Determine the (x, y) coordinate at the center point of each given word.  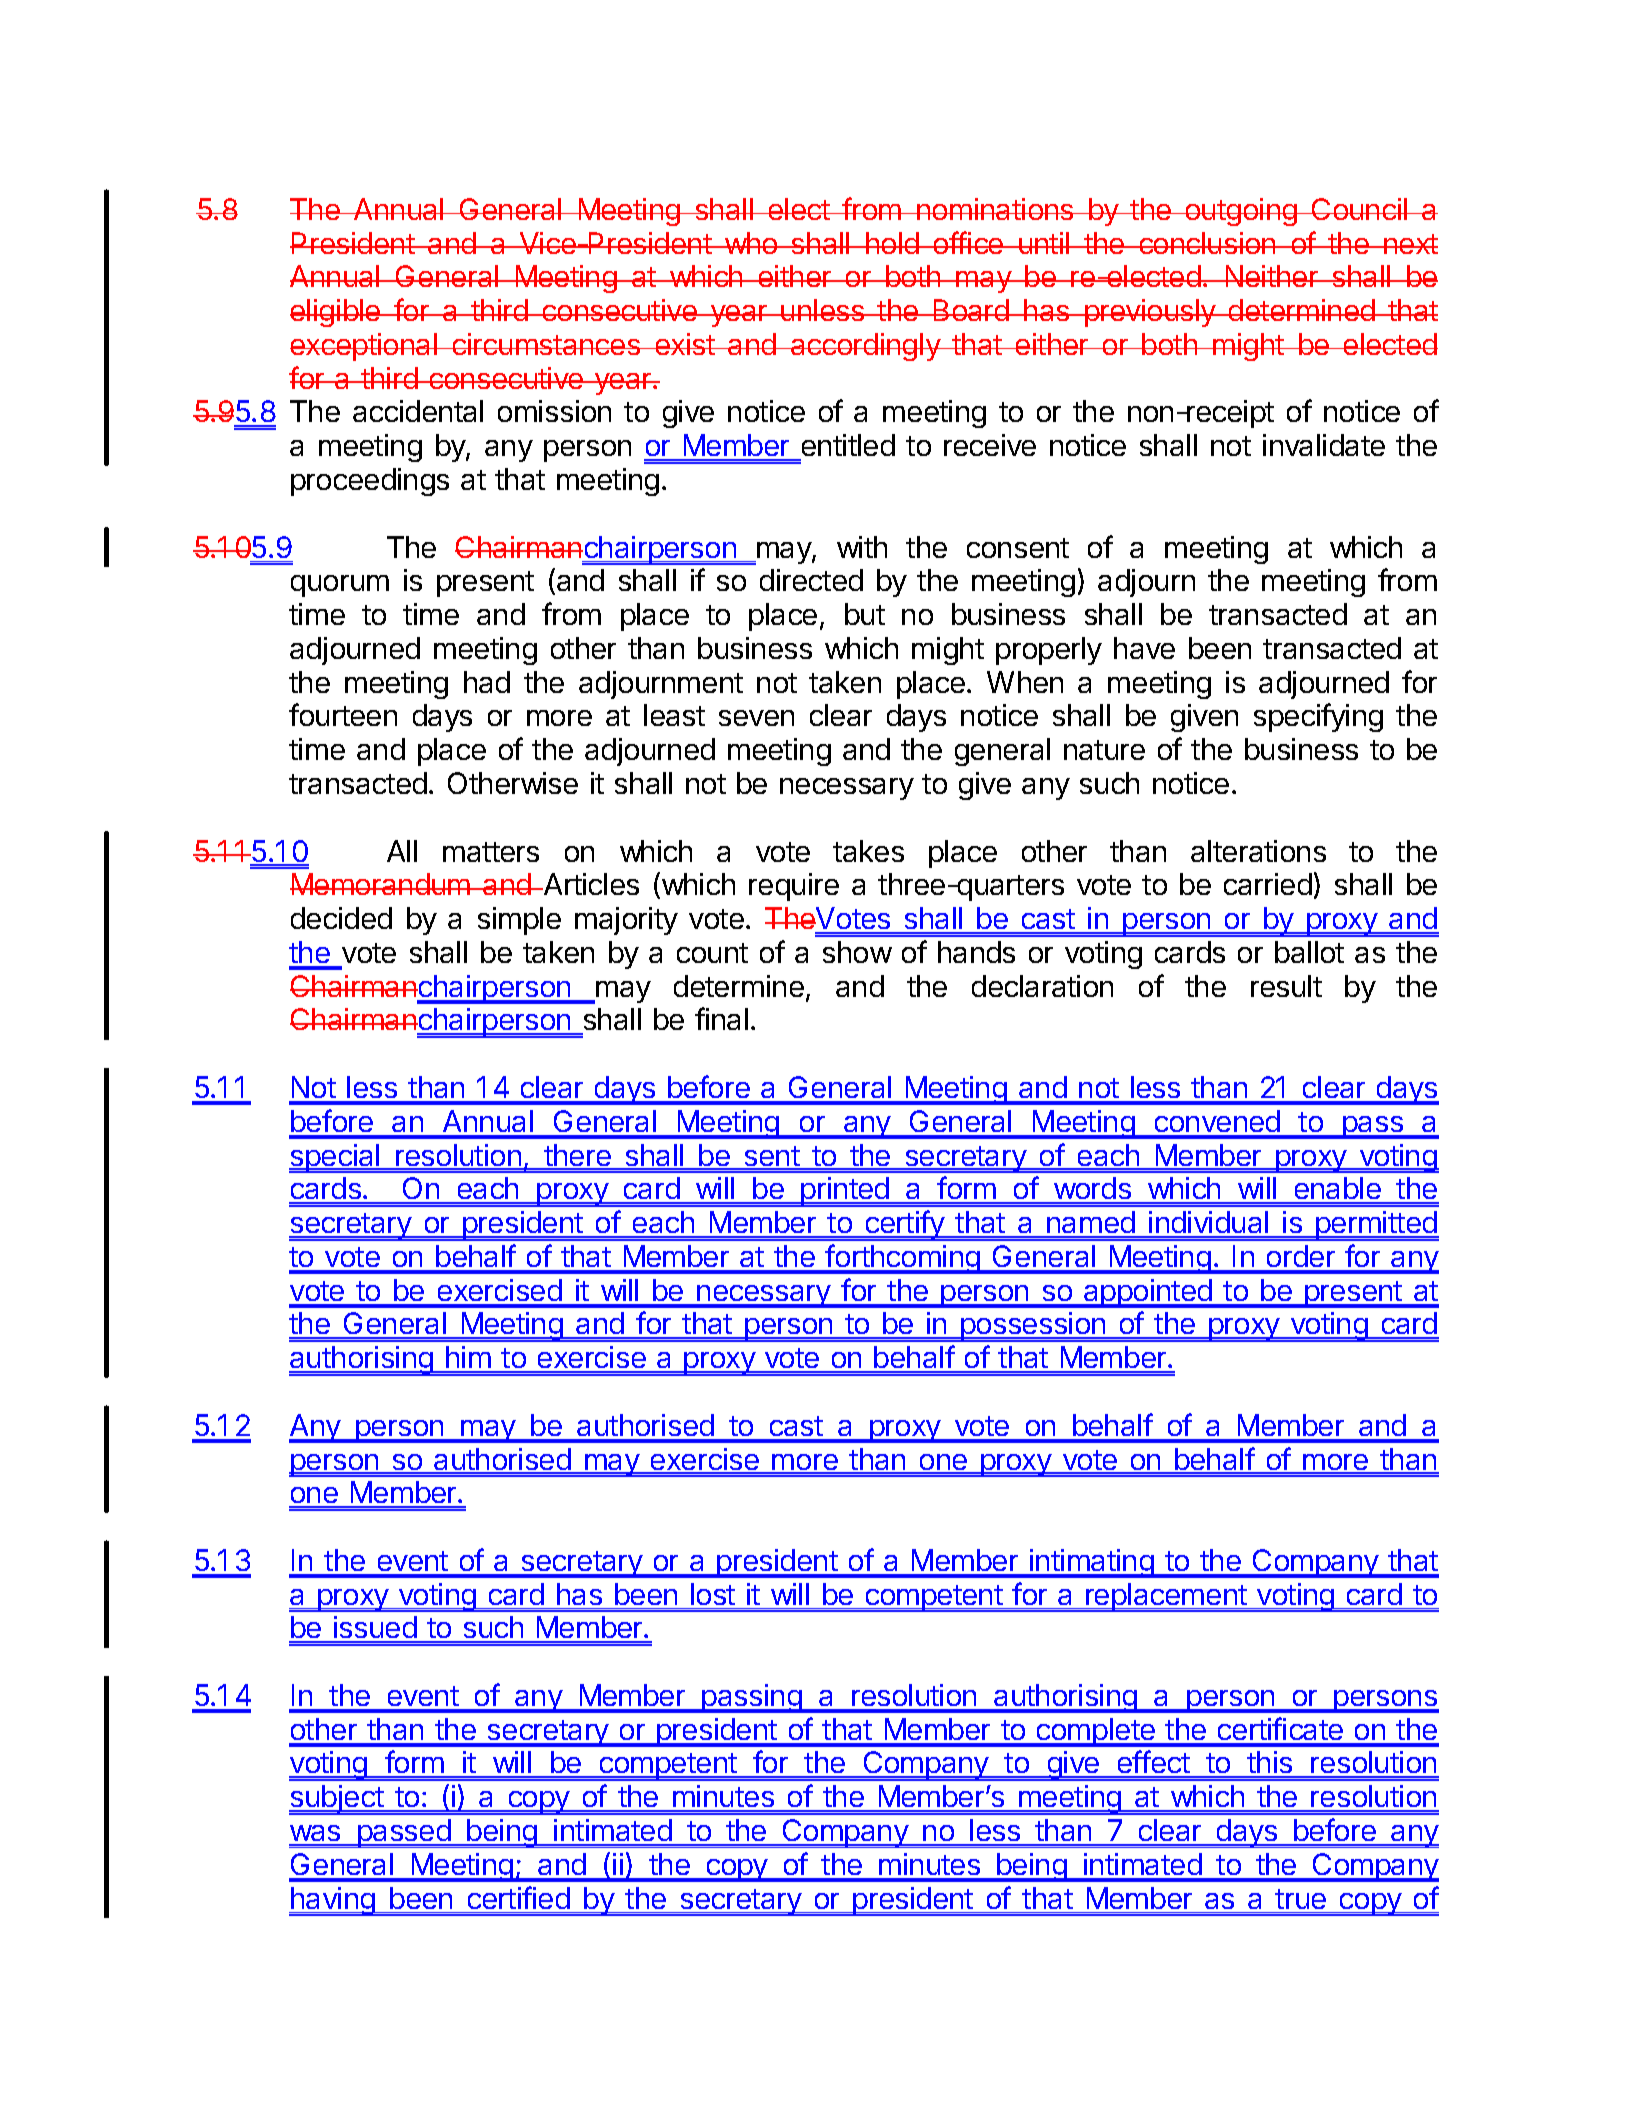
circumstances (546, 344)
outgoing (1241, 212)
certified (519, 1897)
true (1300, 1899)
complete (1095, 1732)
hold (892, 243)
